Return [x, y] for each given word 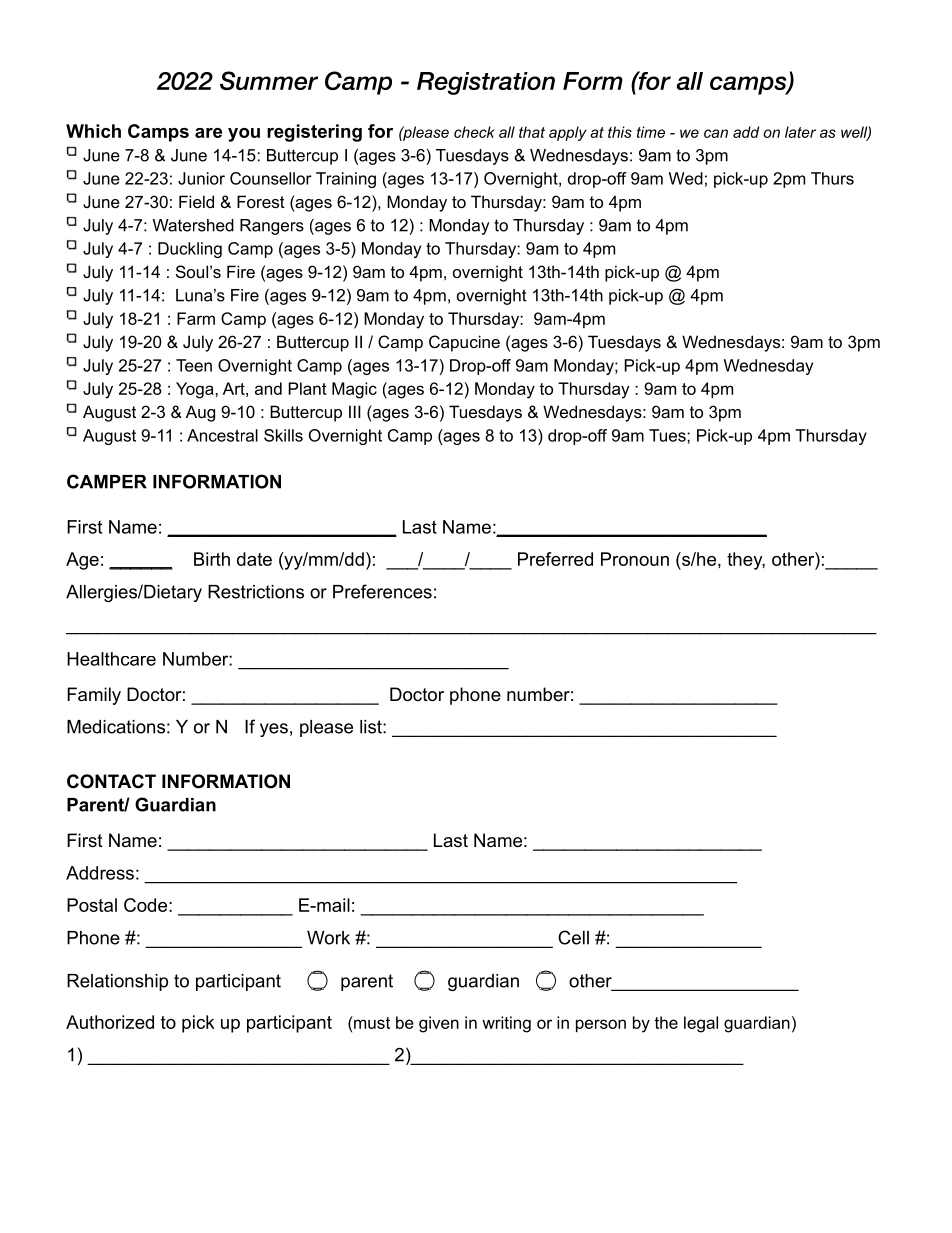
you [244, 135]
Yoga [196, 390]
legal [701, 1024]
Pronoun [635, 559]
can [716, 133]
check [474, 132]
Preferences [382, 591]
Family [94, 696]
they [746, 561]
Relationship [117, 982]
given [439, 1024]
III [355, 411]
